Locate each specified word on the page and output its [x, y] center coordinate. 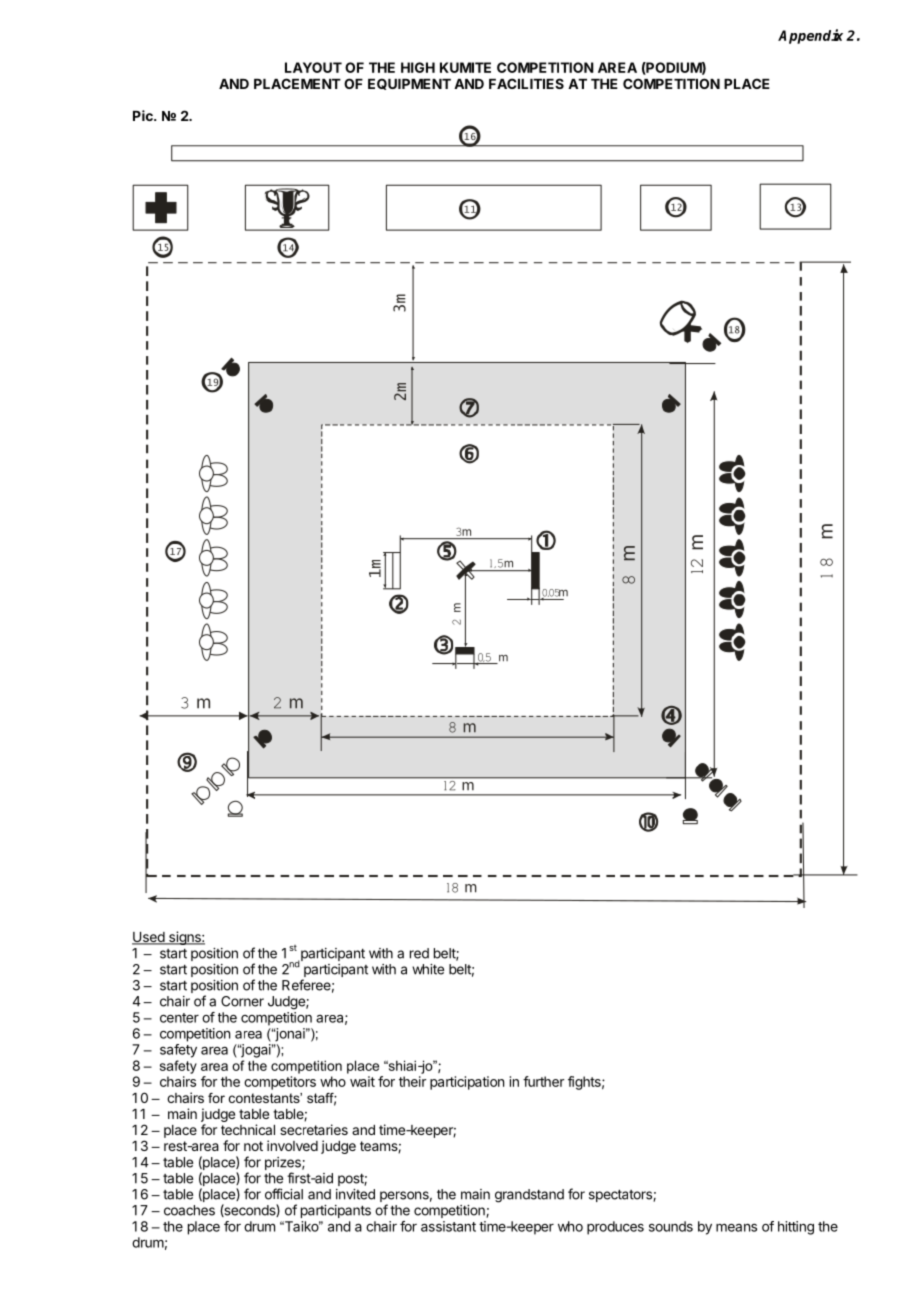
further [543, 1081]
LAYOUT [313, 67]
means [736, 1227]
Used [149, 938]
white [428, 969]
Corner [242, 1001]
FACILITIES [526, 83]
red [419, 953]
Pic [144, 115]
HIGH [418, 67]
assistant [448, 1226]
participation [467, 1083]
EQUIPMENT [409, 84]
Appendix [810, 36]
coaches [189, 1210]
